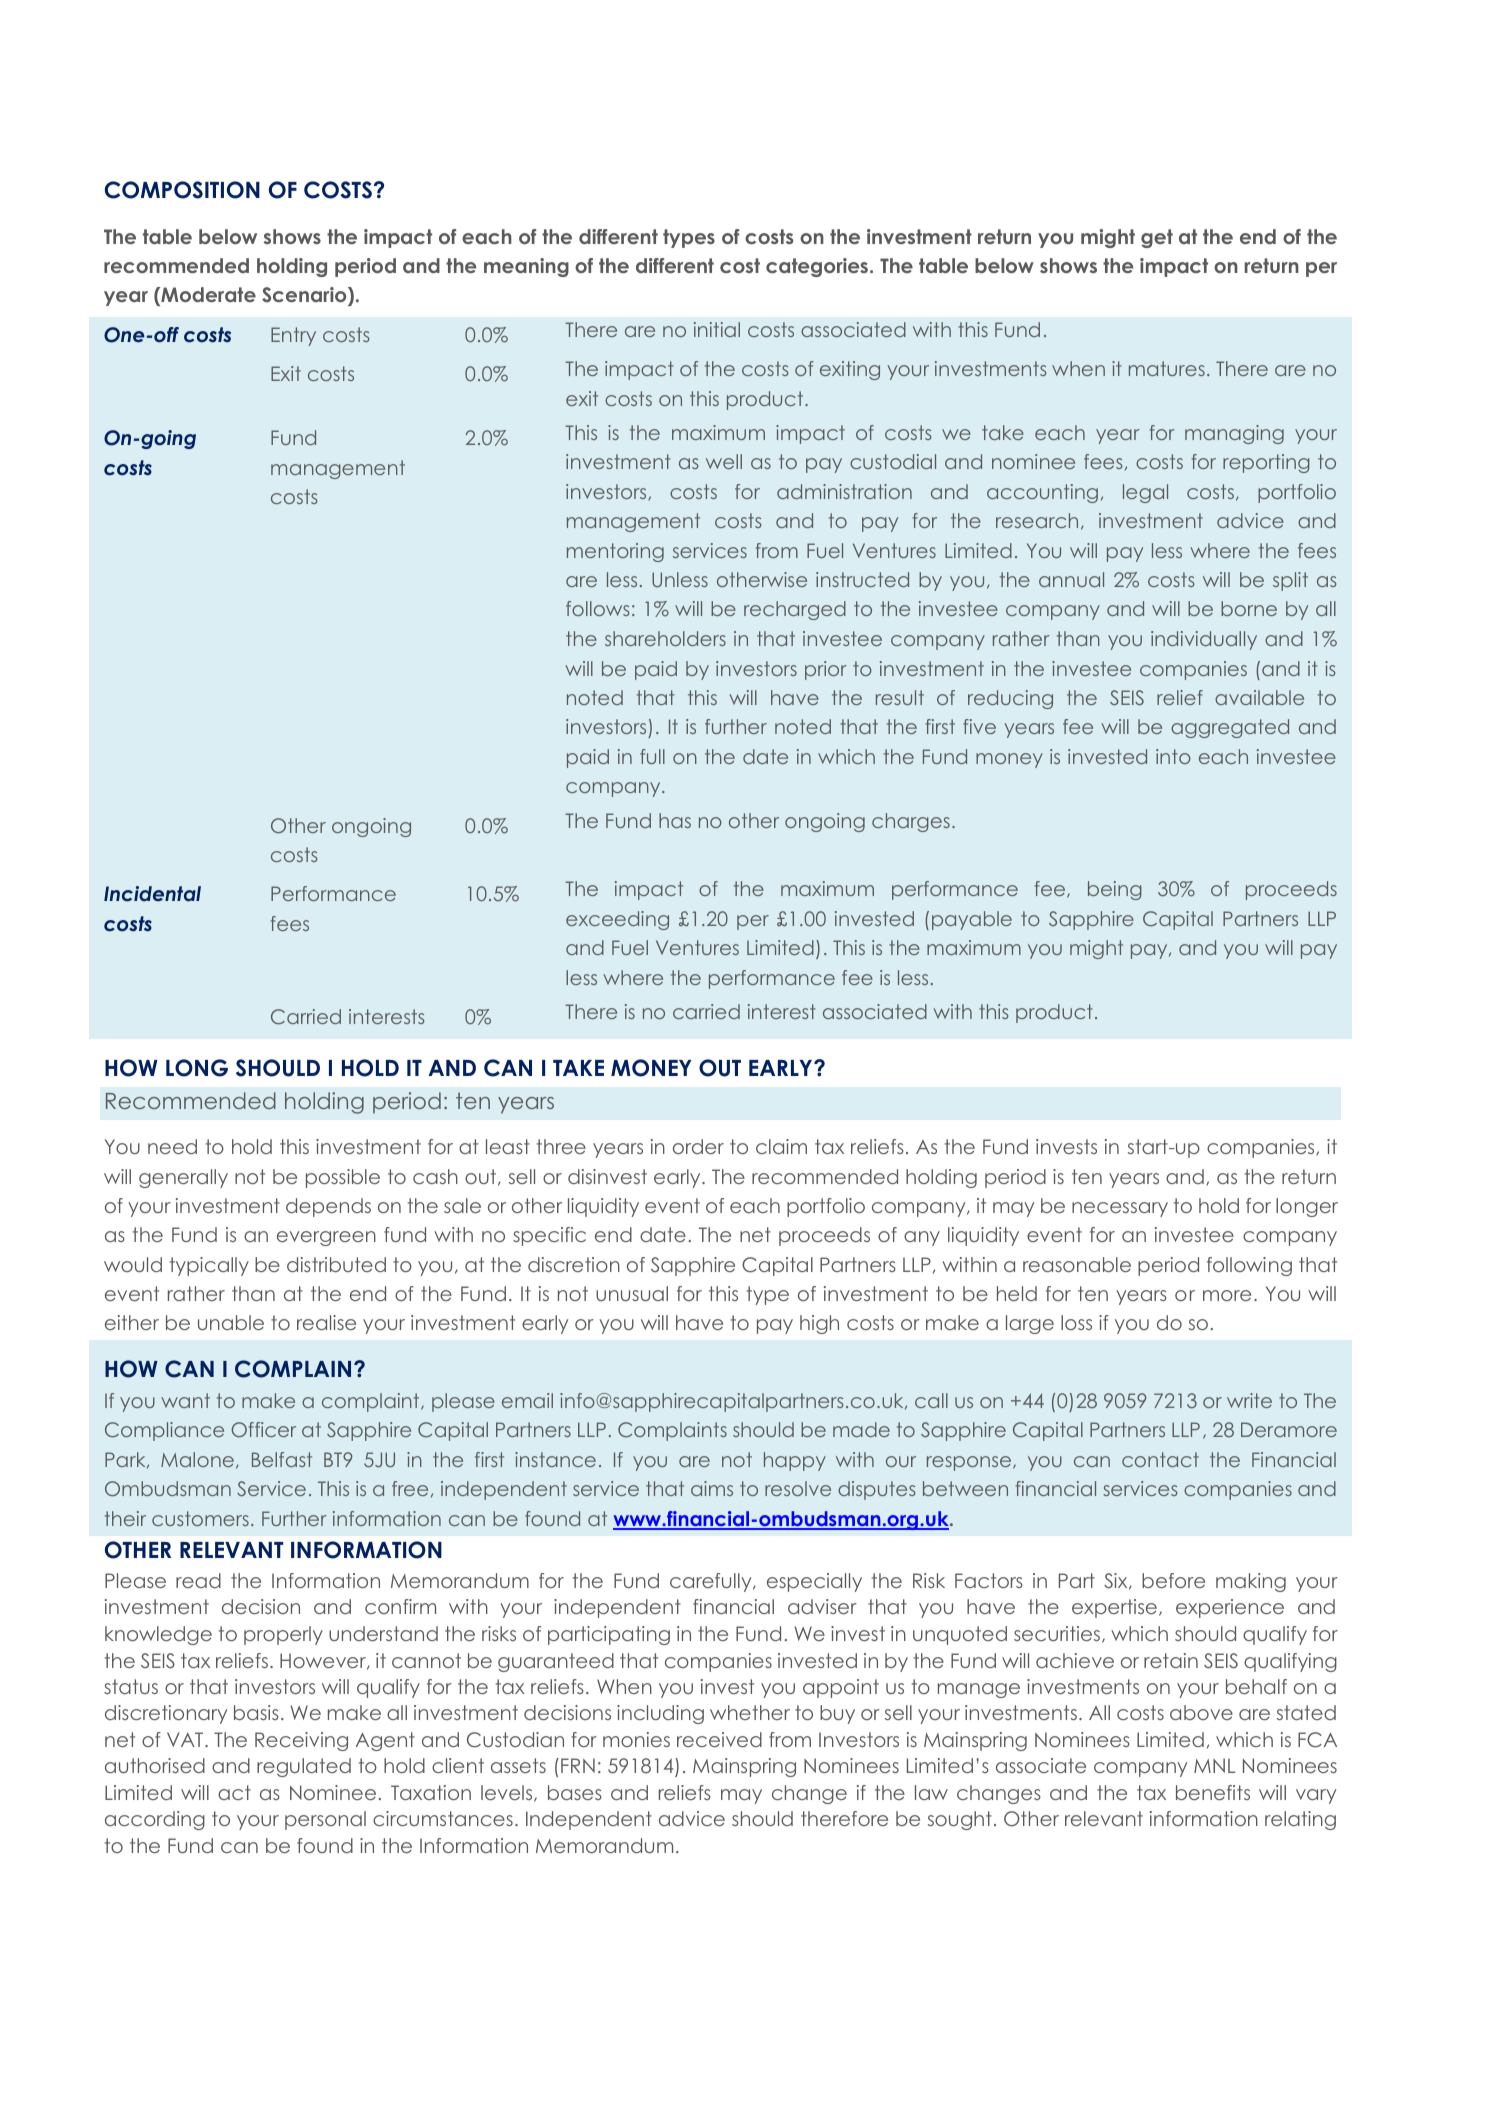  What do you see at coordinates (719, 1739) in the screenshot?
I see `received` at bounding box center [719, 1739].
